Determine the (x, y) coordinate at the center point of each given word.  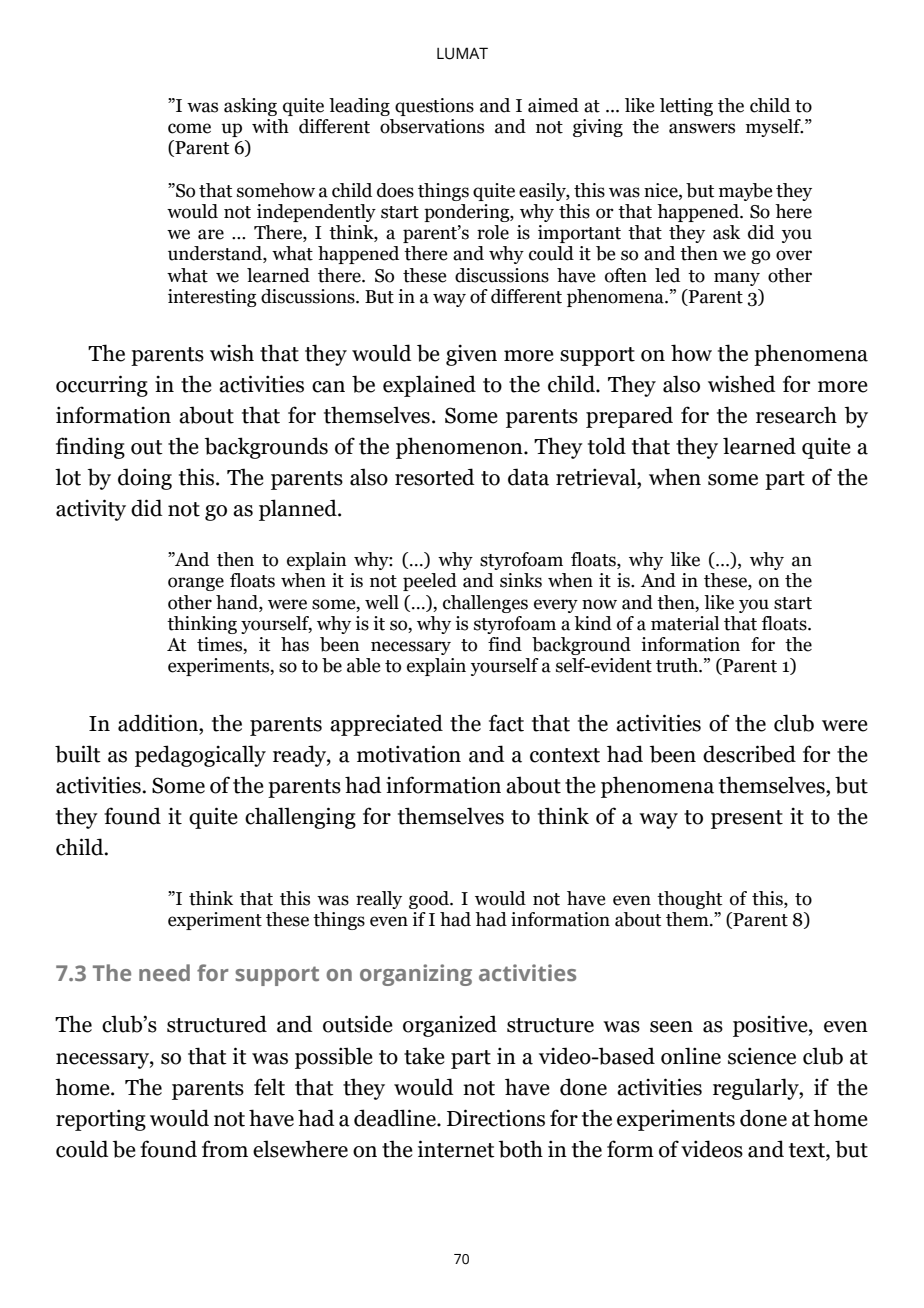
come (189, 128)
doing (145, 479)
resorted (435, 477)
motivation (409, 754)
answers (702, 128)
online (691, 1056)
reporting (101, 1120)
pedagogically (200, 756)
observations (432, 126)
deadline (396, 1118)
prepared (629, 417)
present (747, 819)
